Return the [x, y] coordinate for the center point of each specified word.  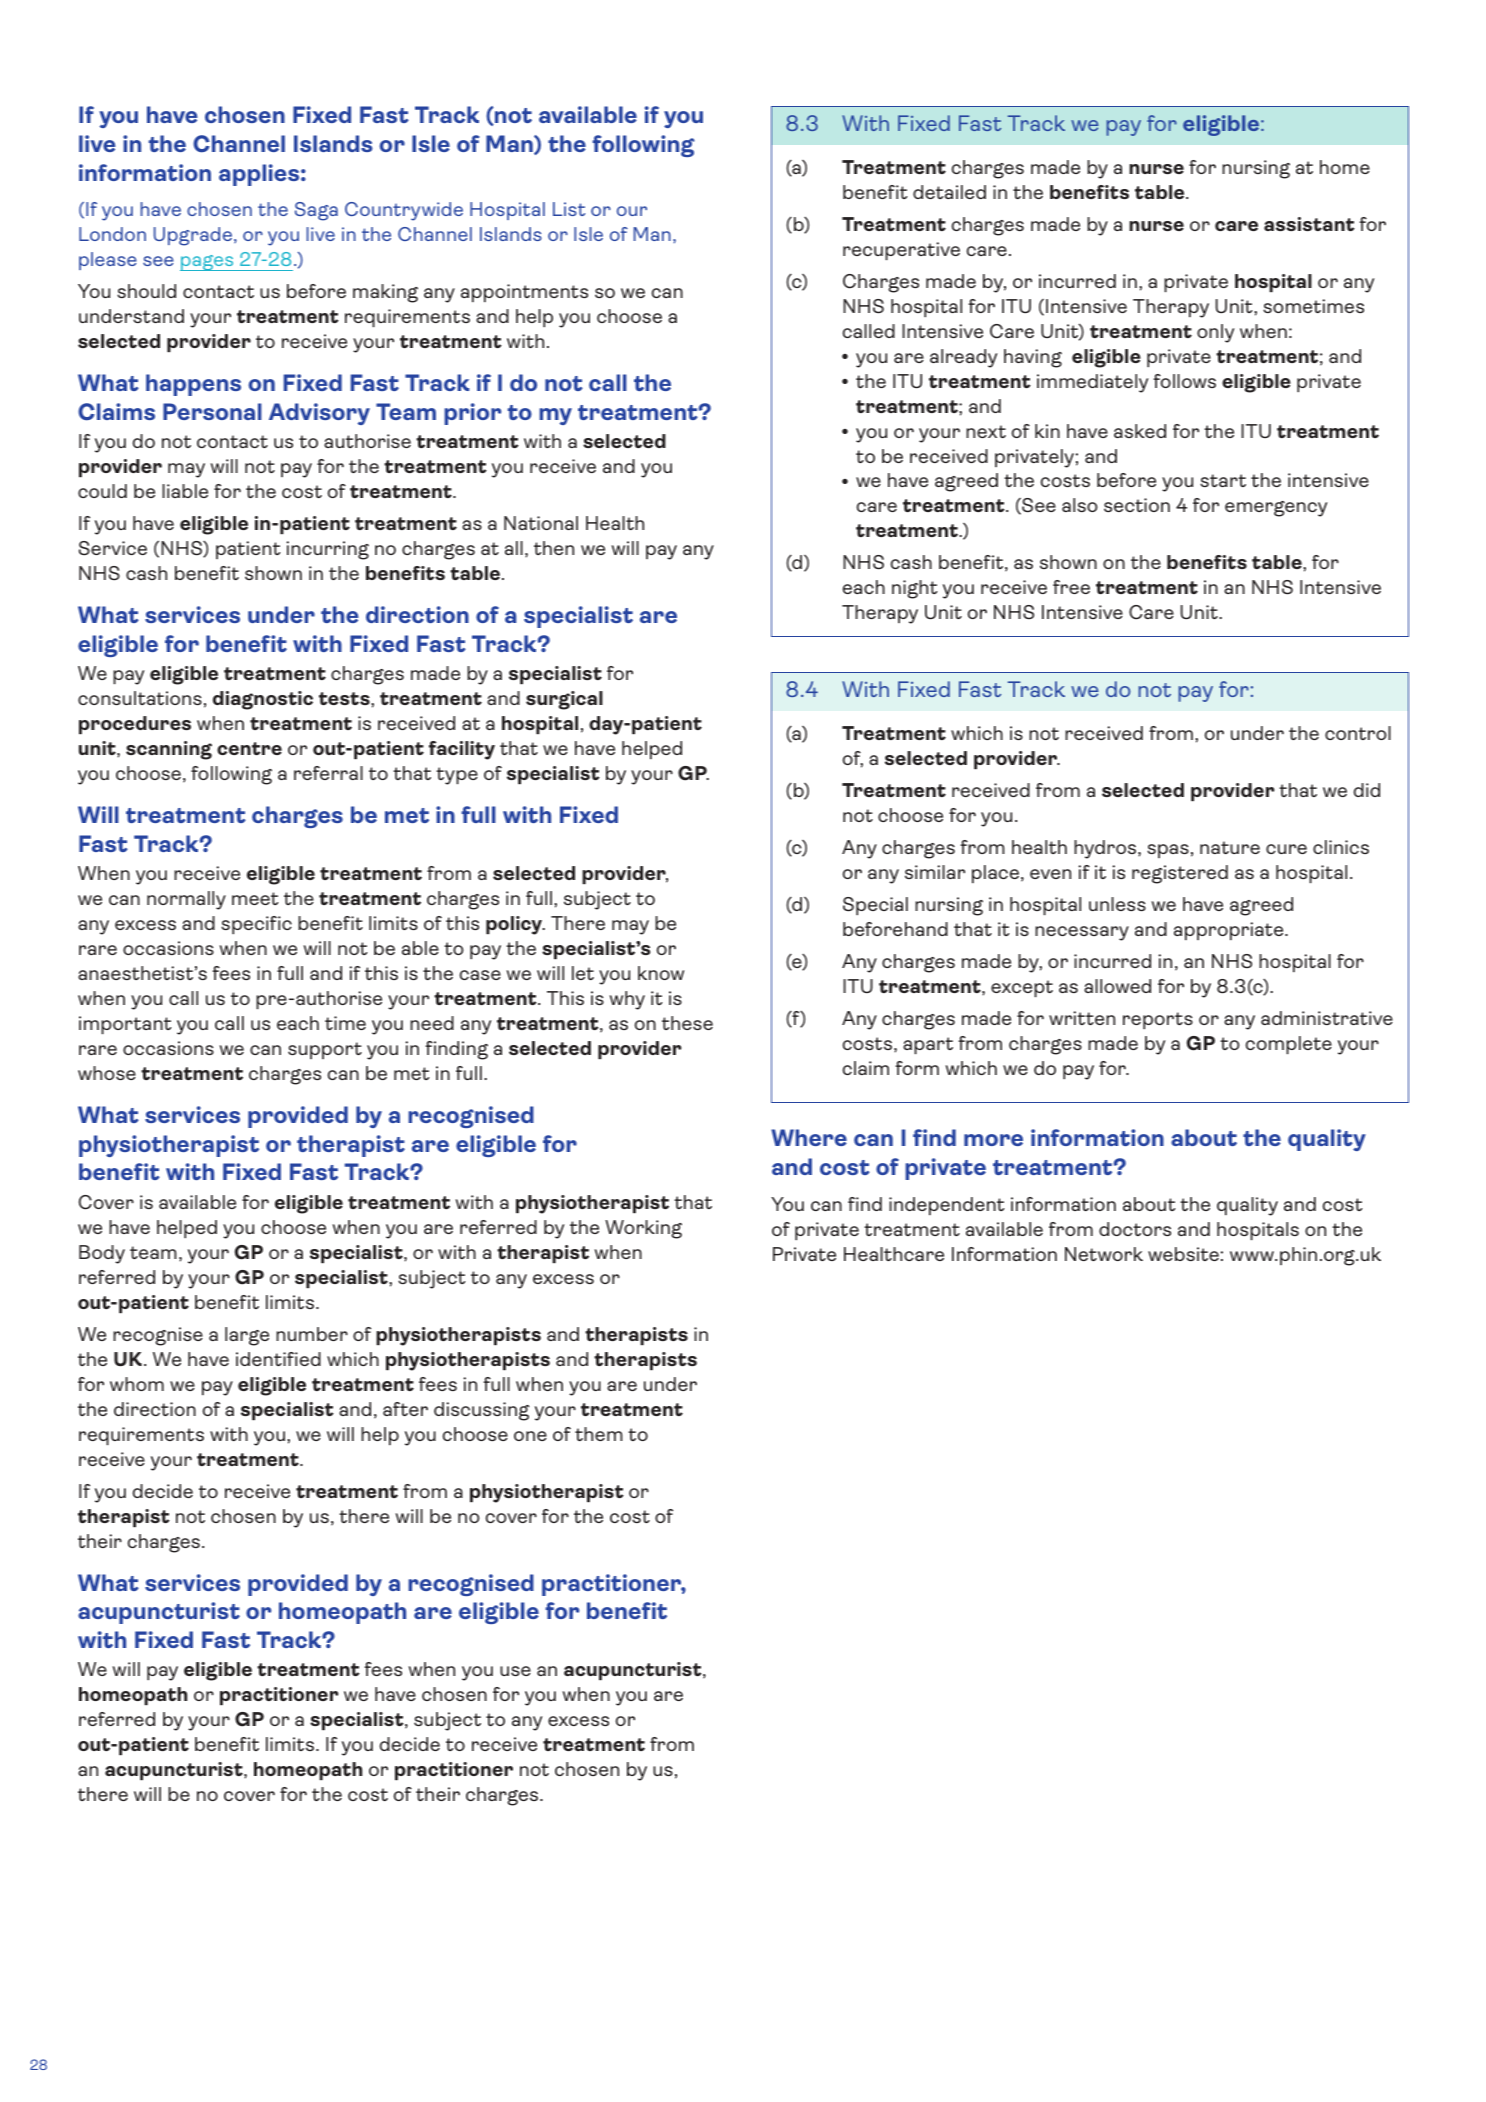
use [515, 1671]
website [1183, 1254]
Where [809, 1137]
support [325, 1050]
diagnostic [263, 700]
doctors [1135, 1229]
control [1358, 733]
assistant [1309, 224]
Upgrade [193, 236]
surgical [564, 700]
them [599, 1434]
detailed [949, 192]
